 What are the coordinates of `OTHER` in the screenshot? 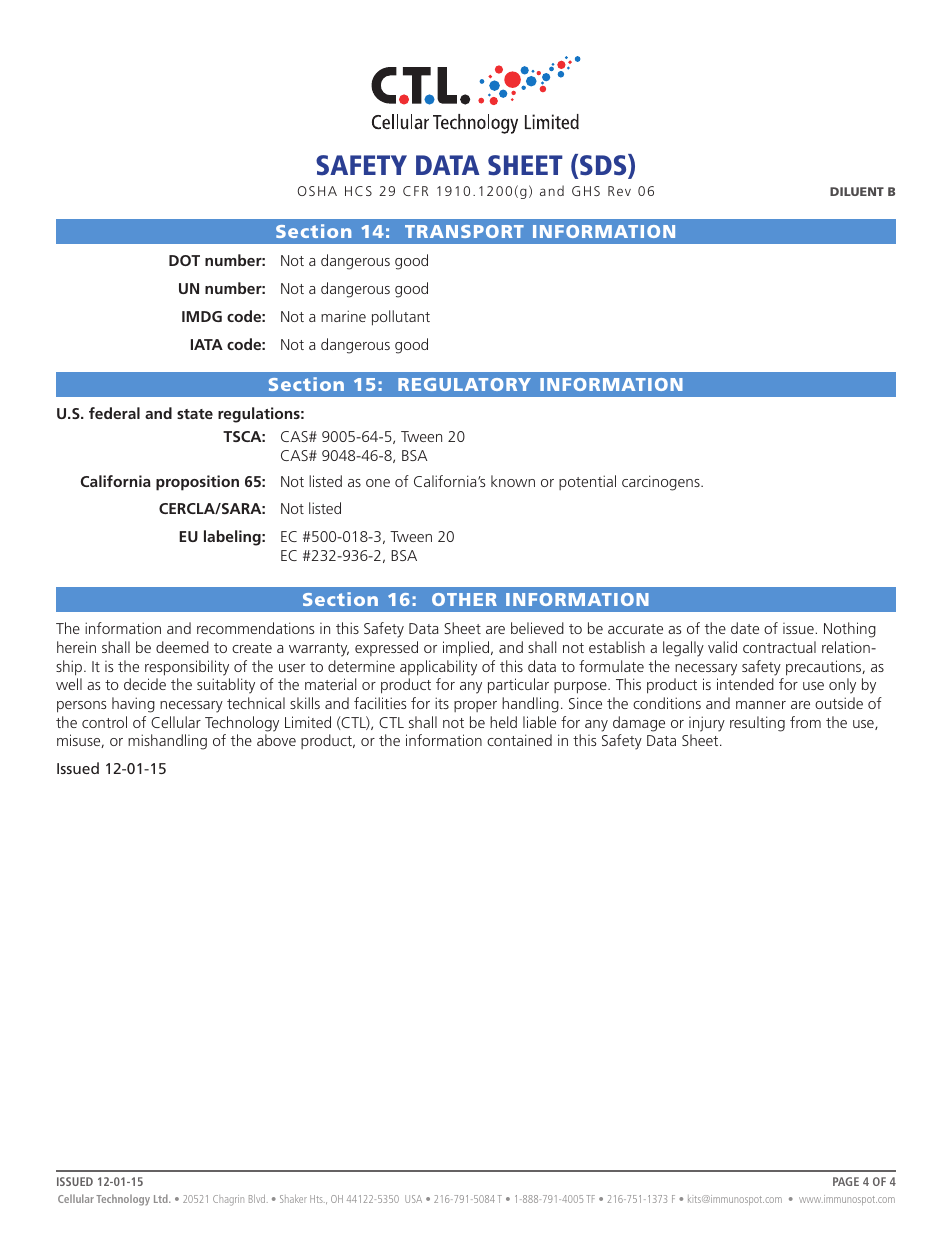 It's located at (464, 599).
